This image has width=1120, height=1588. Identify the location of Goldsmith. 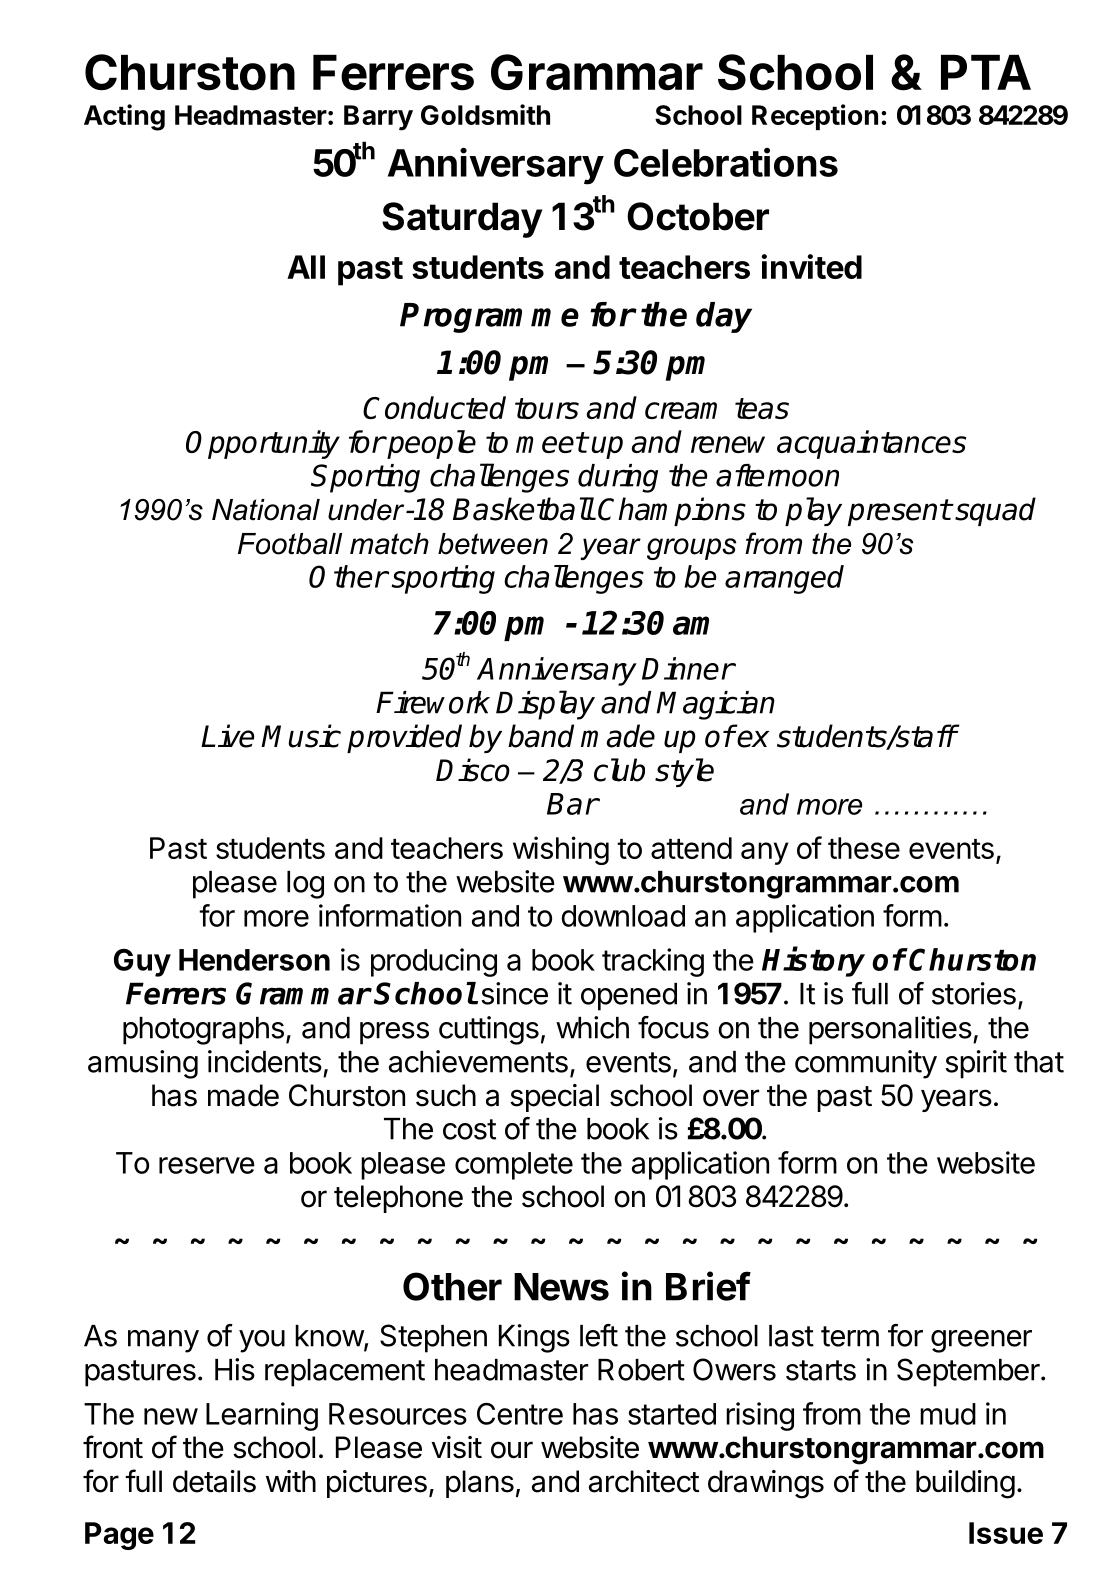
(485, 114).
